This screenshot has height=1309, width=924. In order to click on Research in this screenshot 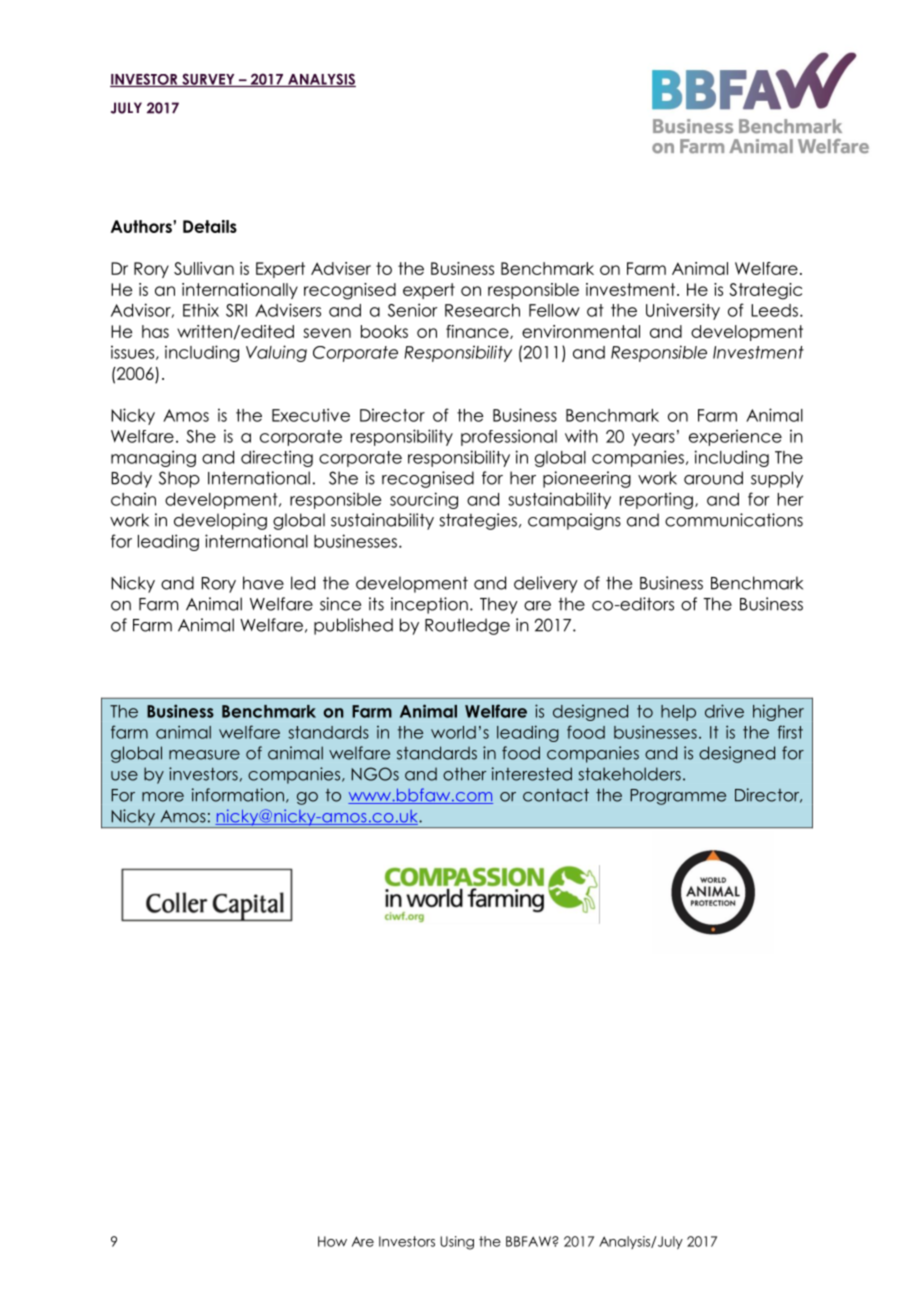, I will do `click(482, 310)`.
